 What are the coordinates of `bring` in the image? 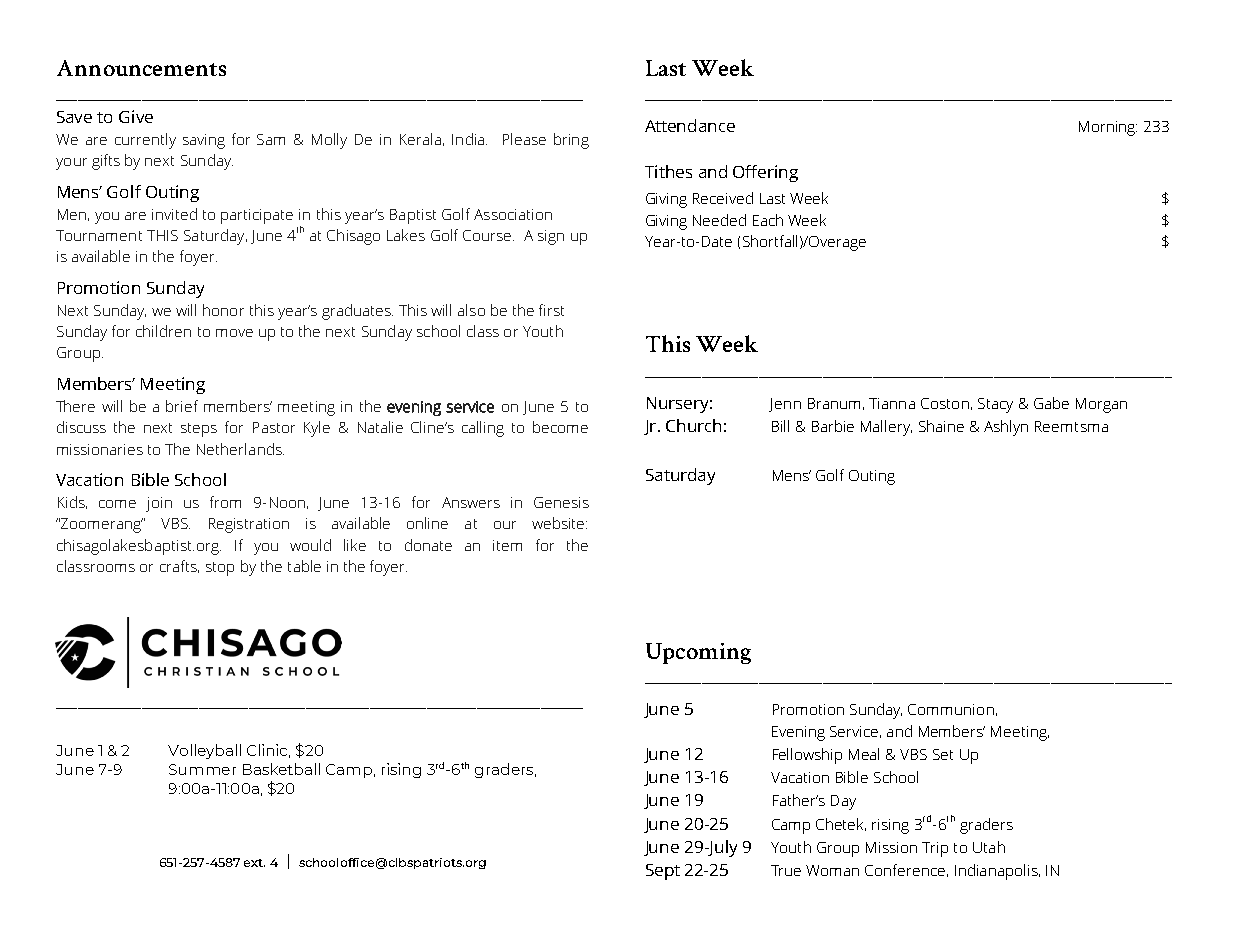 It's located at (571, 141).
